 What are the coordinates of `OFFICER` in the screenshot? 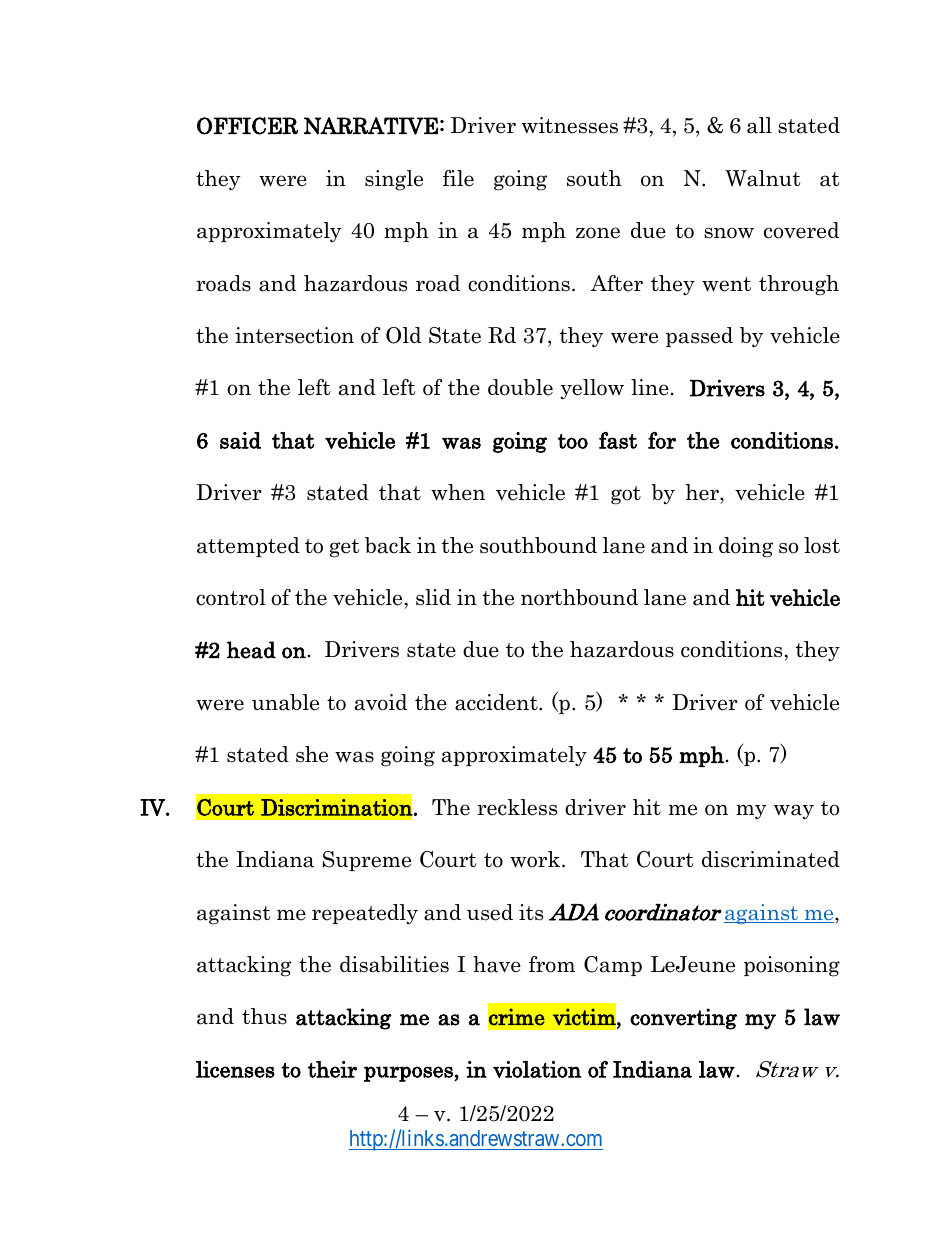 It's located at (247, 126).
